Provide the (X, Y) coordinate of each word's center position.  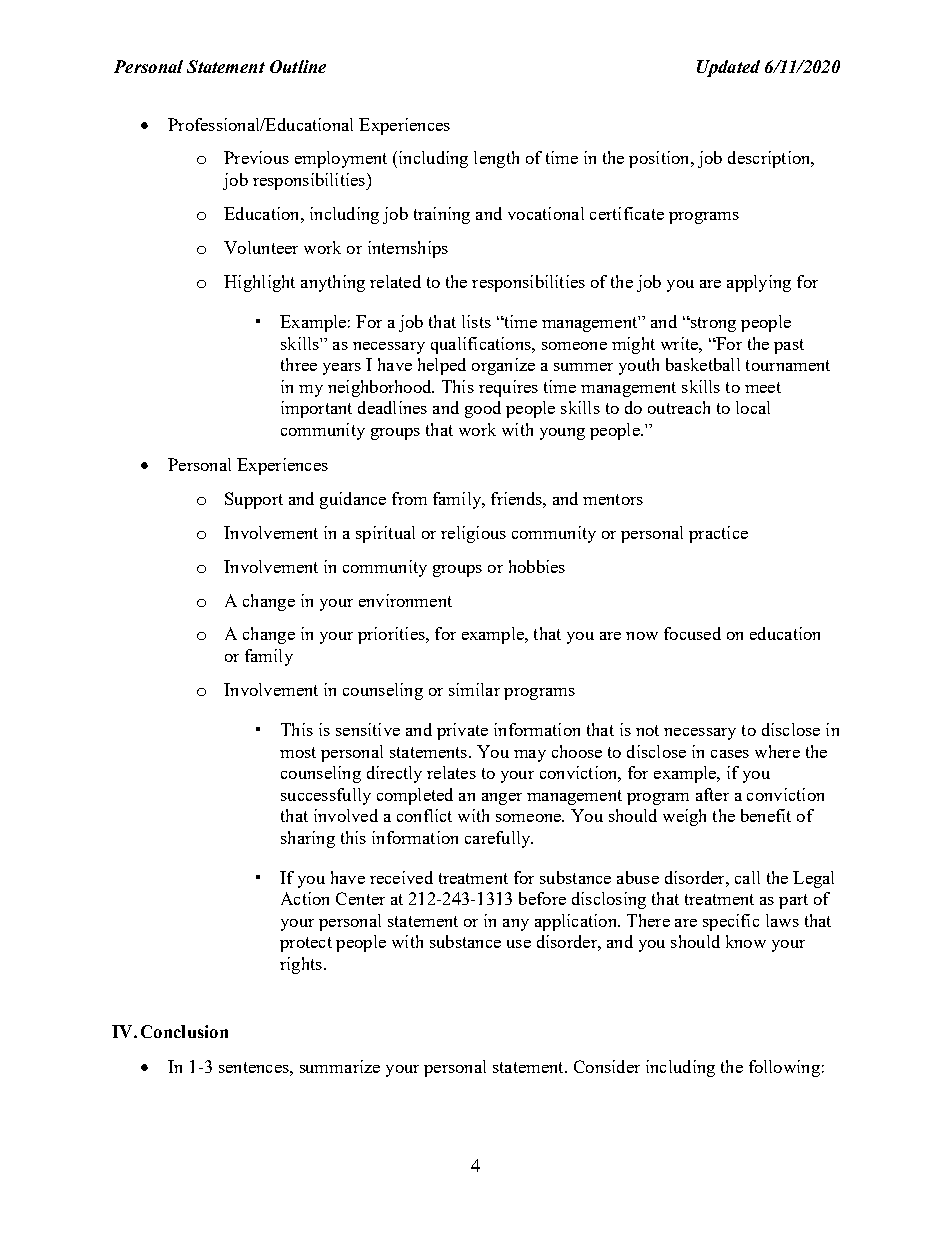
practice (718, 534)
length (496, 159)
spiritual (385, 534)
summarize (340, 1066)
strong (712, 324)
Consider (607, 1066)
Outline (298, 66)
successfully (326, 796)
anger (502, 799)
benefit (766, 815)
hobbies (537, 566)
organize (503, 366)
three (299, 364)
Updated (728, 68)
